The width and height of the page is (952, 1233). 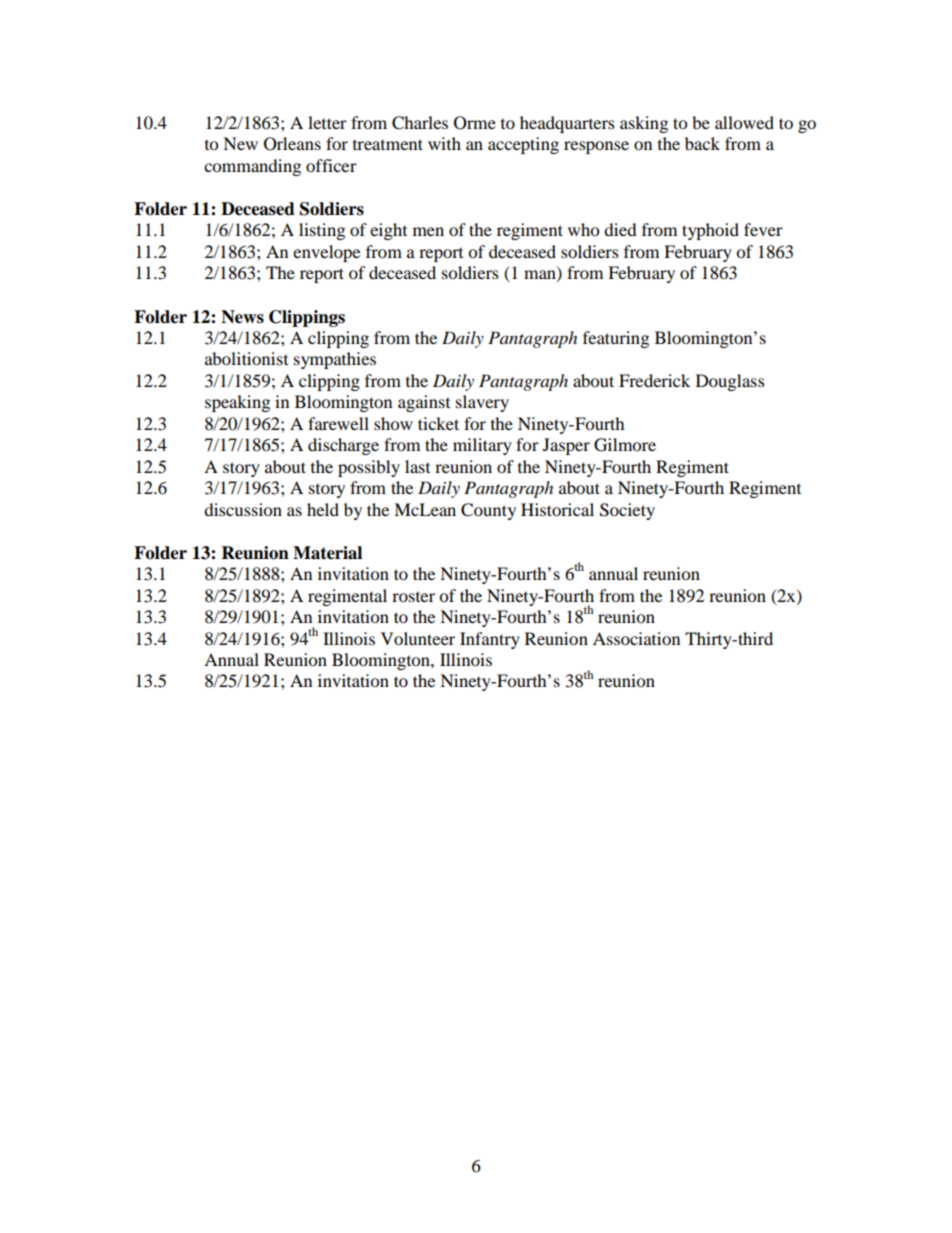 What do you see at coordinates (583, 229) in the page?
I see `who` at bounding box center [583, 229].
